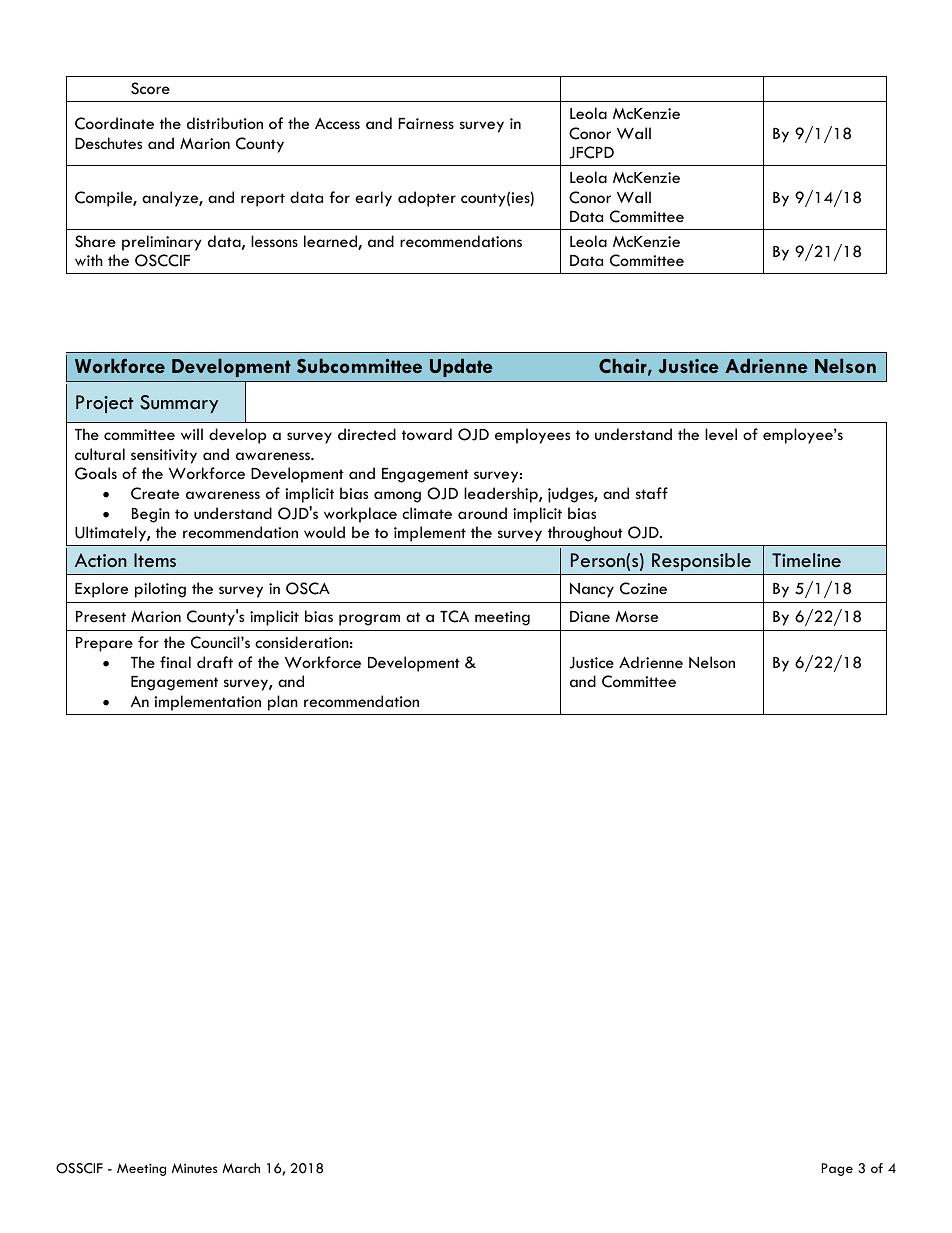 This image has height=1233, width=952. What do you see at coordinates (701, 562) in the image?
I see `Responsible` at bounding box center [701, 562].
